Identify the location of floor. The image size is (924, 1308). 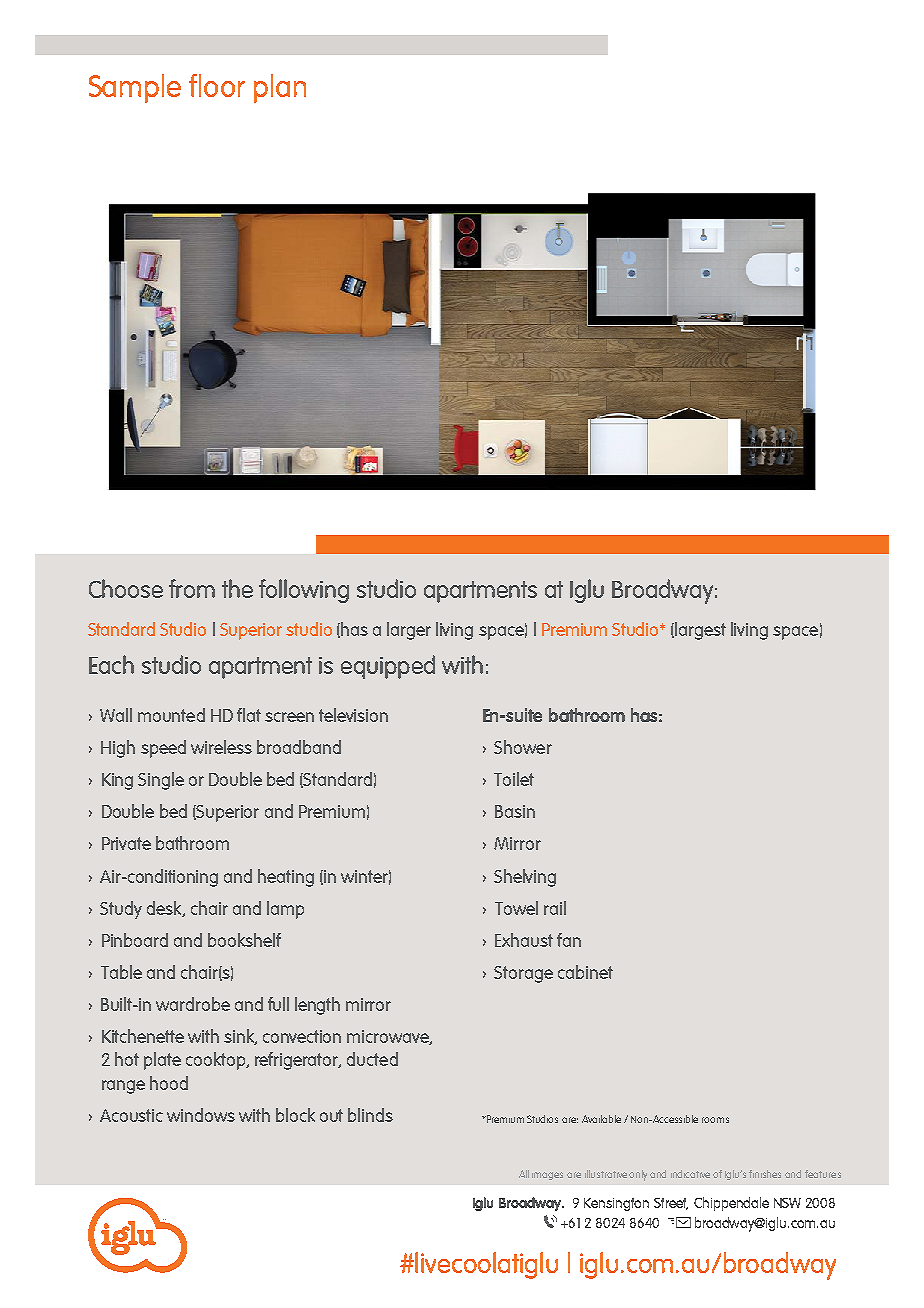
(217, 85).
